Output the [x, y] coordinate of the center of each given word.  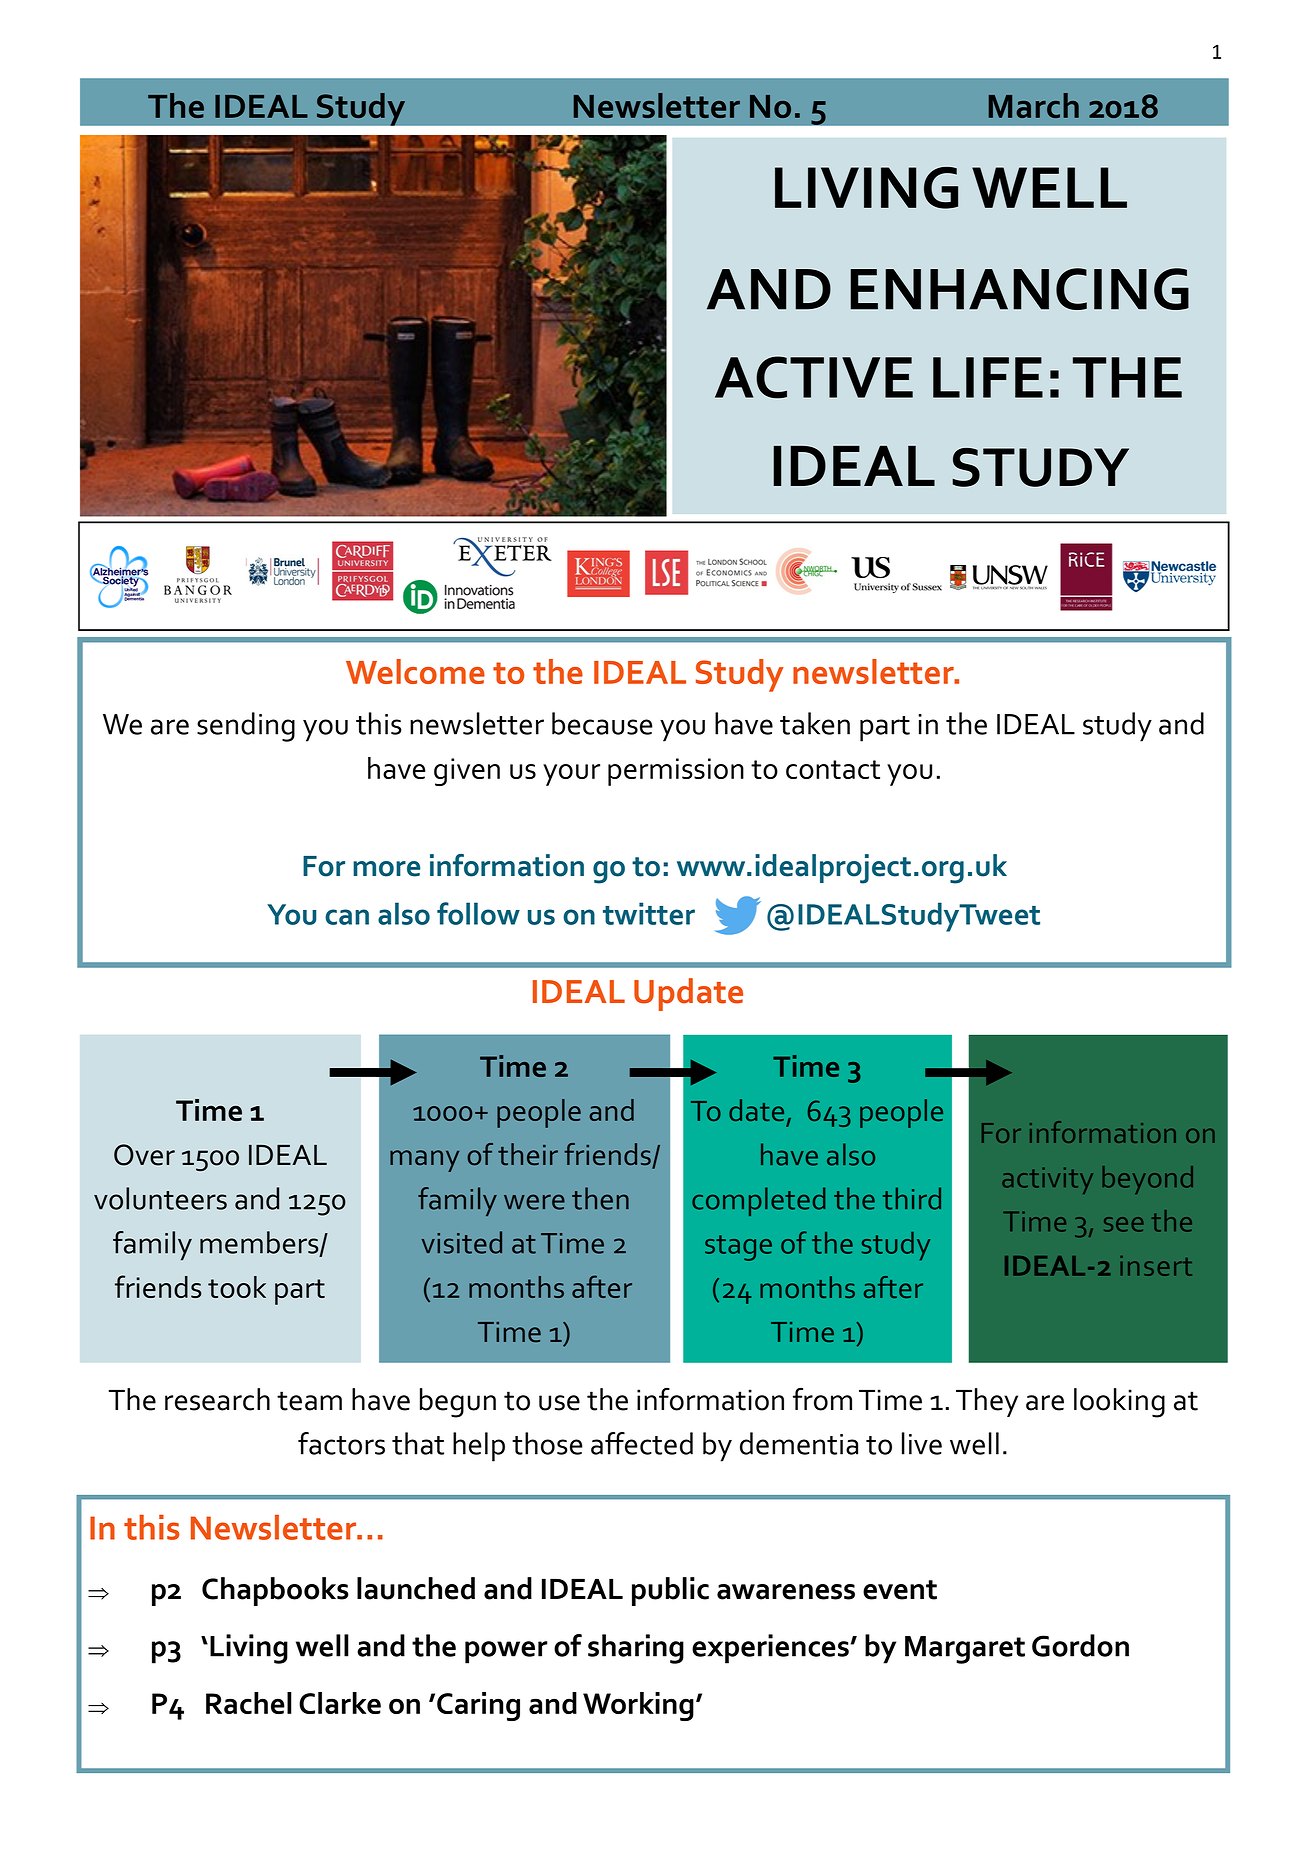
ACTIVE [814, 377]
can [347, 917]
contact [833, 769]
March [1034, 105]
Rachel [249, 1703]
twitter [649, 913]
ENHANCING [1019, 289]
